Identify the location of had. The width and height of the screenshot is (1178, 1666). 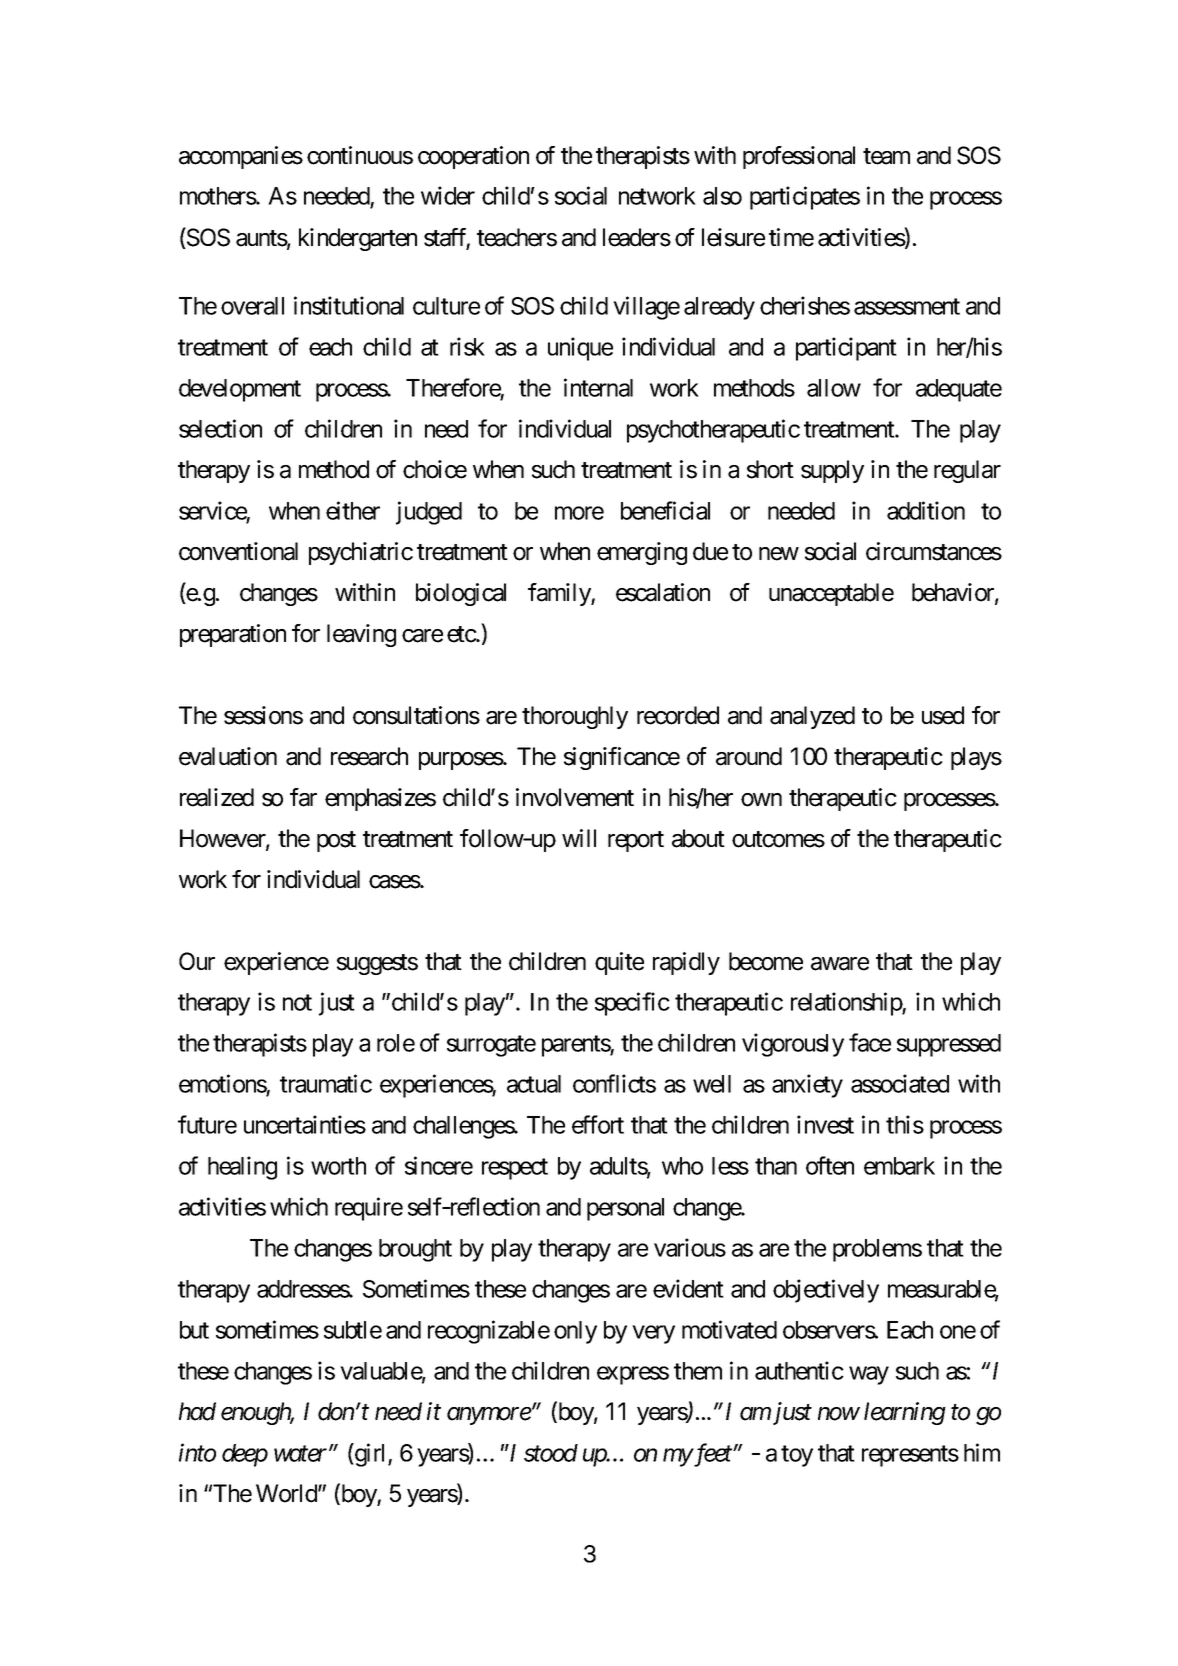
(197, 1411).
